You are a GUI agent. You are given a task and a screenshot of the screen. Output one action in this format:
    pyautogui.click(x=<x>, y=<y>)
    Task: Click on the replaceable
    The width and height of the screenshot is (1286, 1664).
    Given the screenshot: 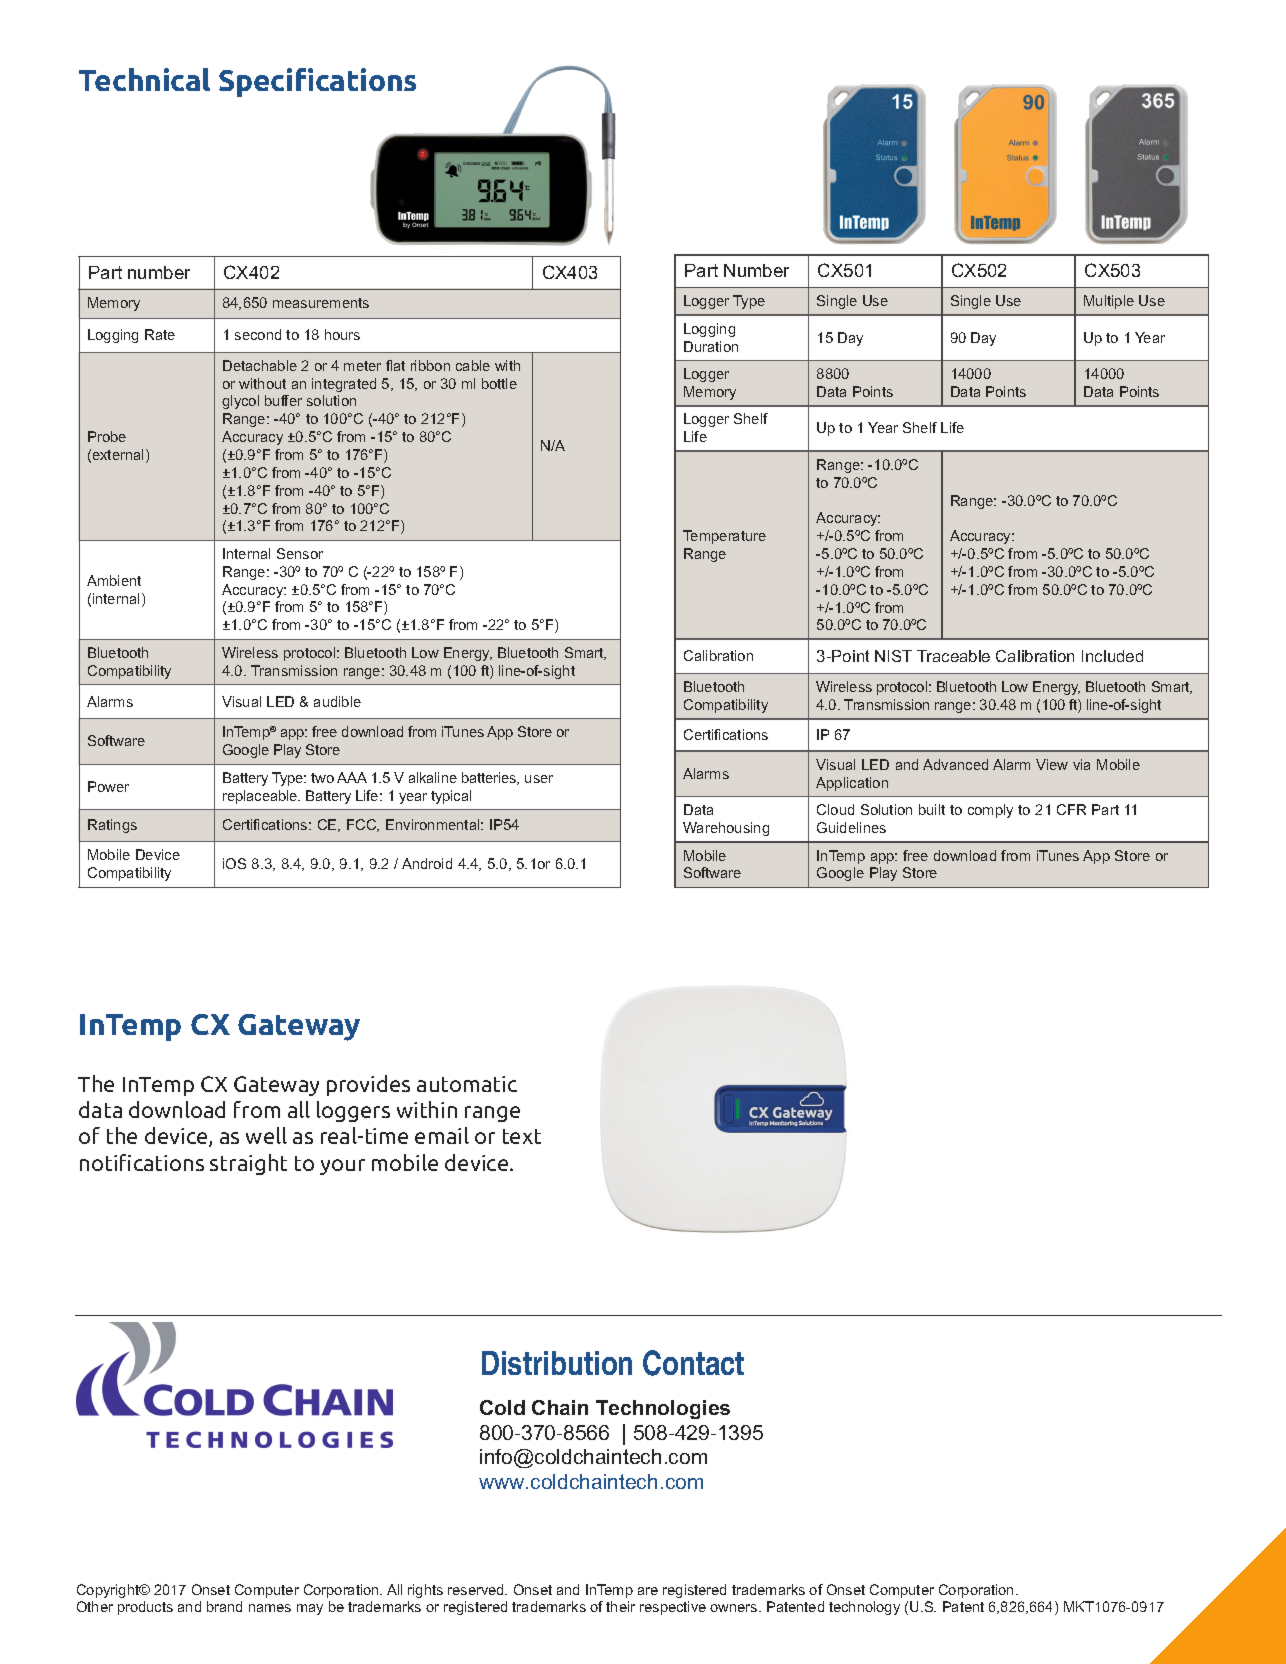 What is the action you would take?
    pyautogui.click(x=261, y=797)
